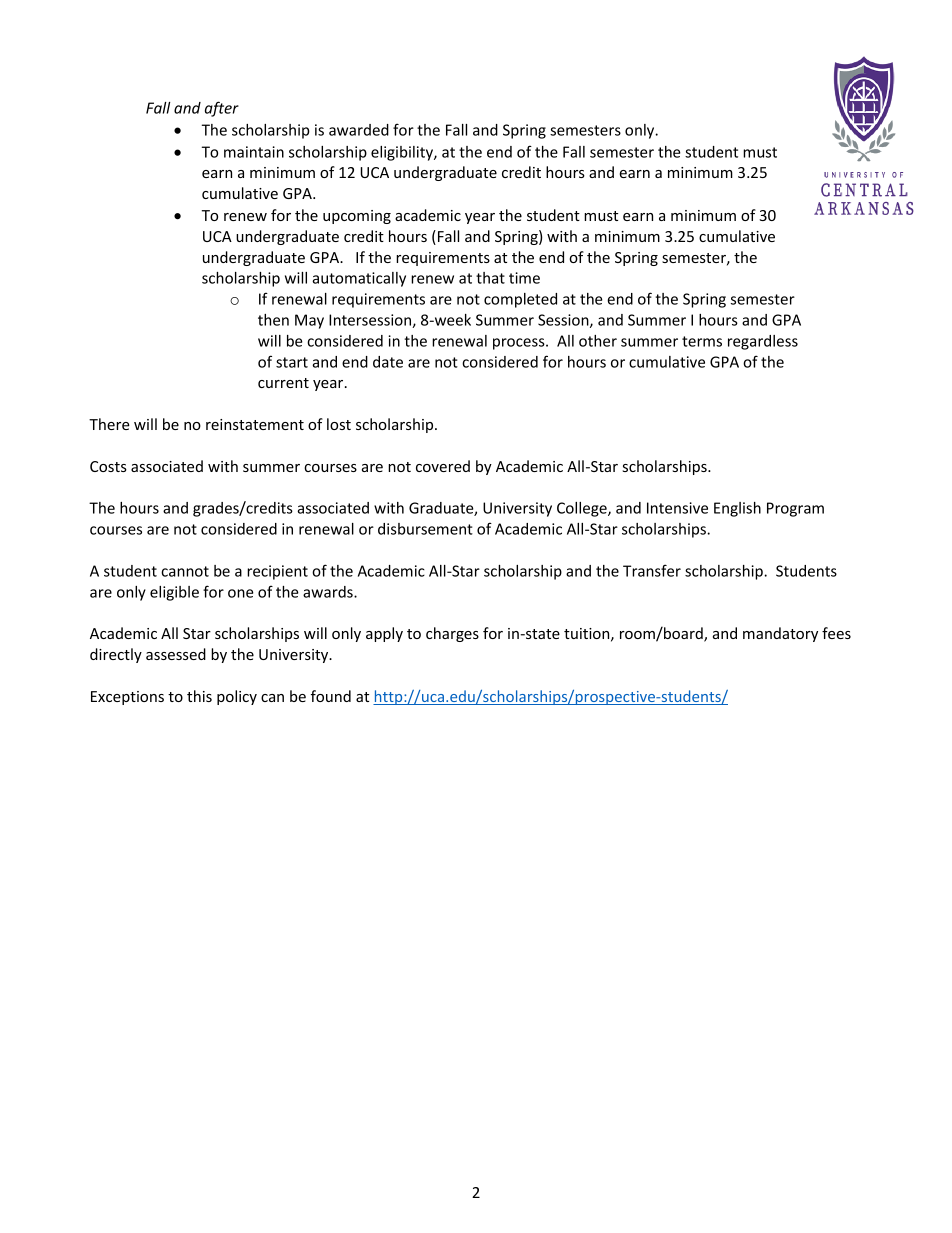  What do you see at coordinates (524, 278) in the page?
I see `time` at bounding box center [524, 278].
